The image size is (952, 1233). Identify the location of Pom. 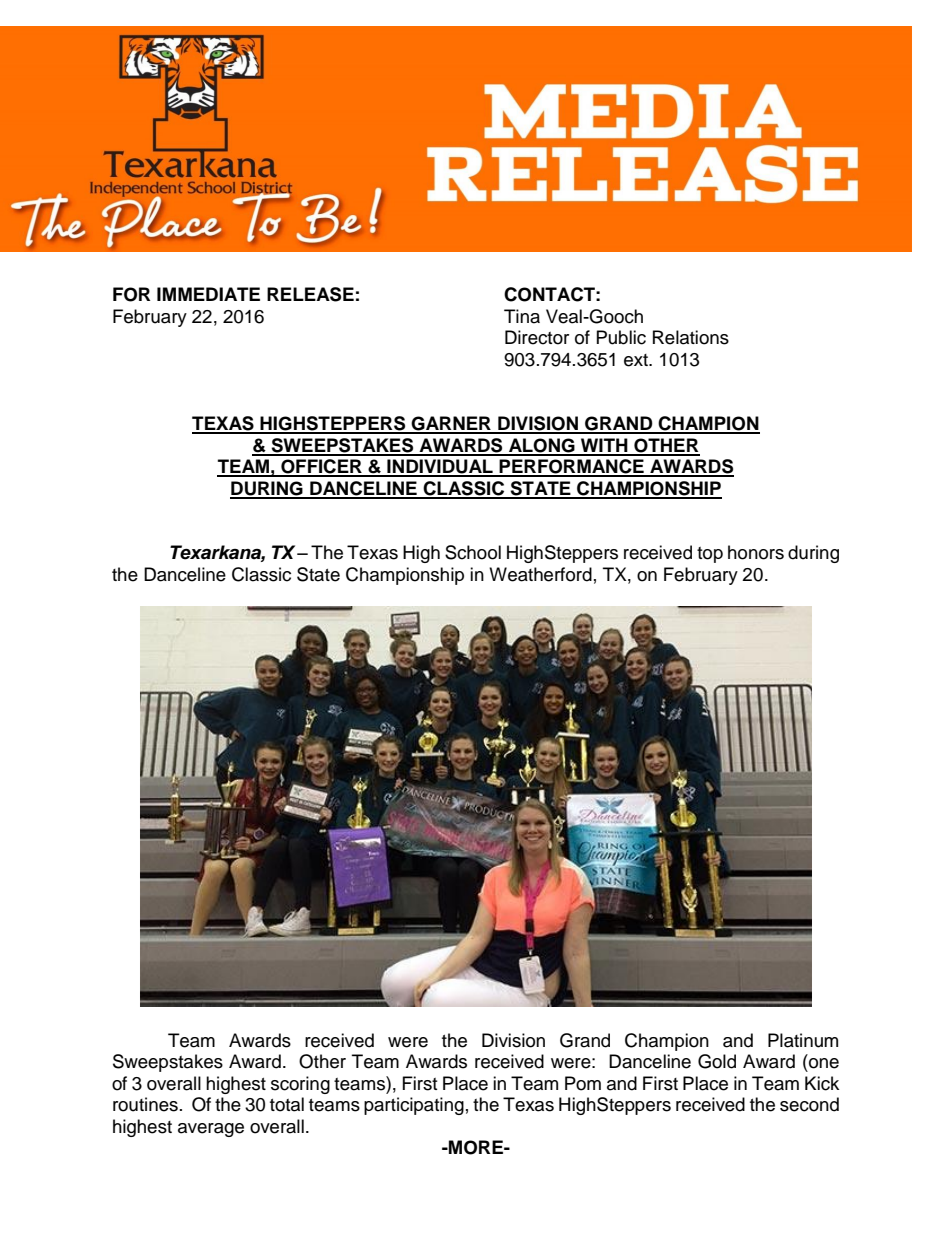
(583, 1083).
